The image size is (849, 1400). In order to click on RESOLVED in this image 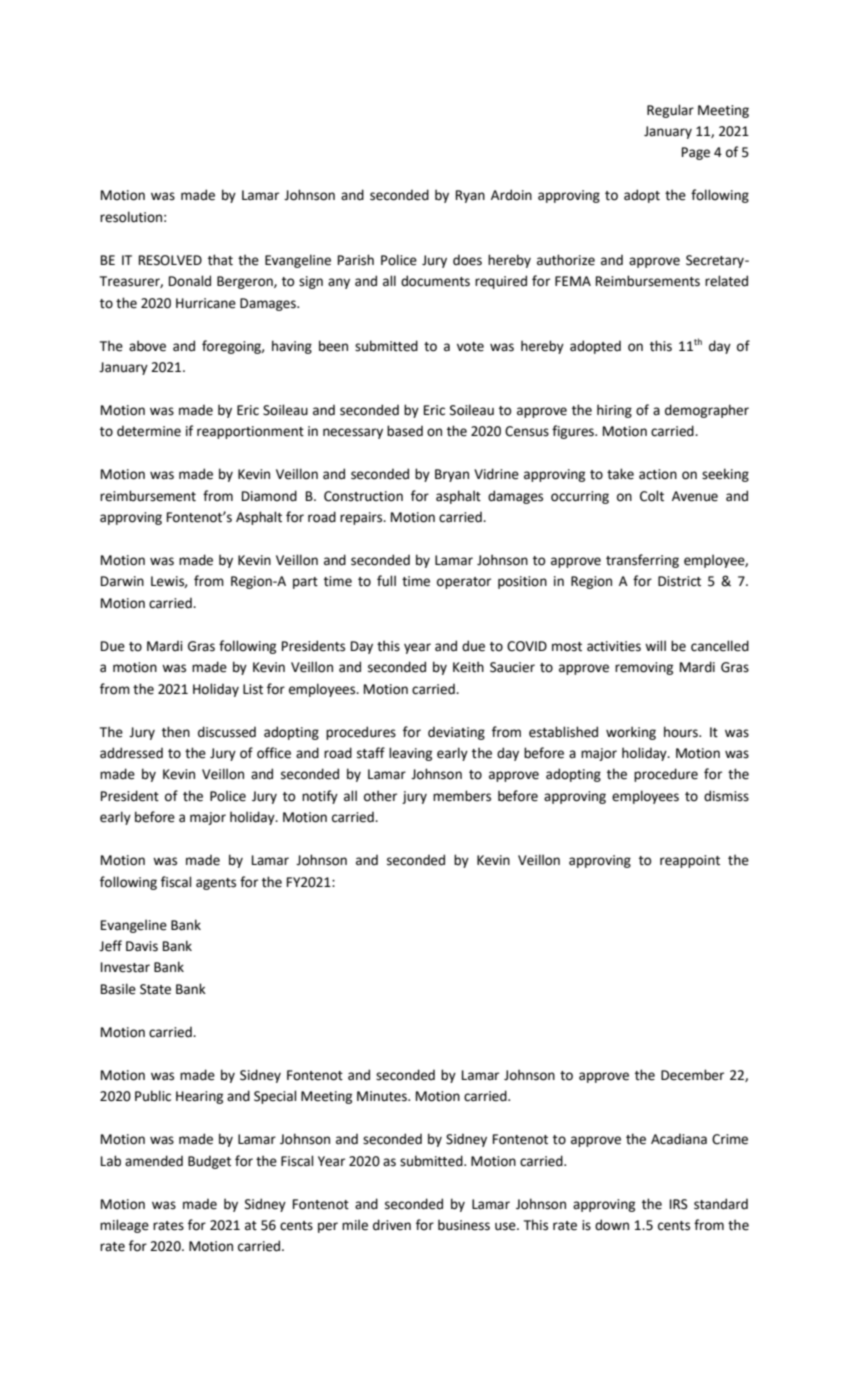, I will do `click(170, 260)`.
